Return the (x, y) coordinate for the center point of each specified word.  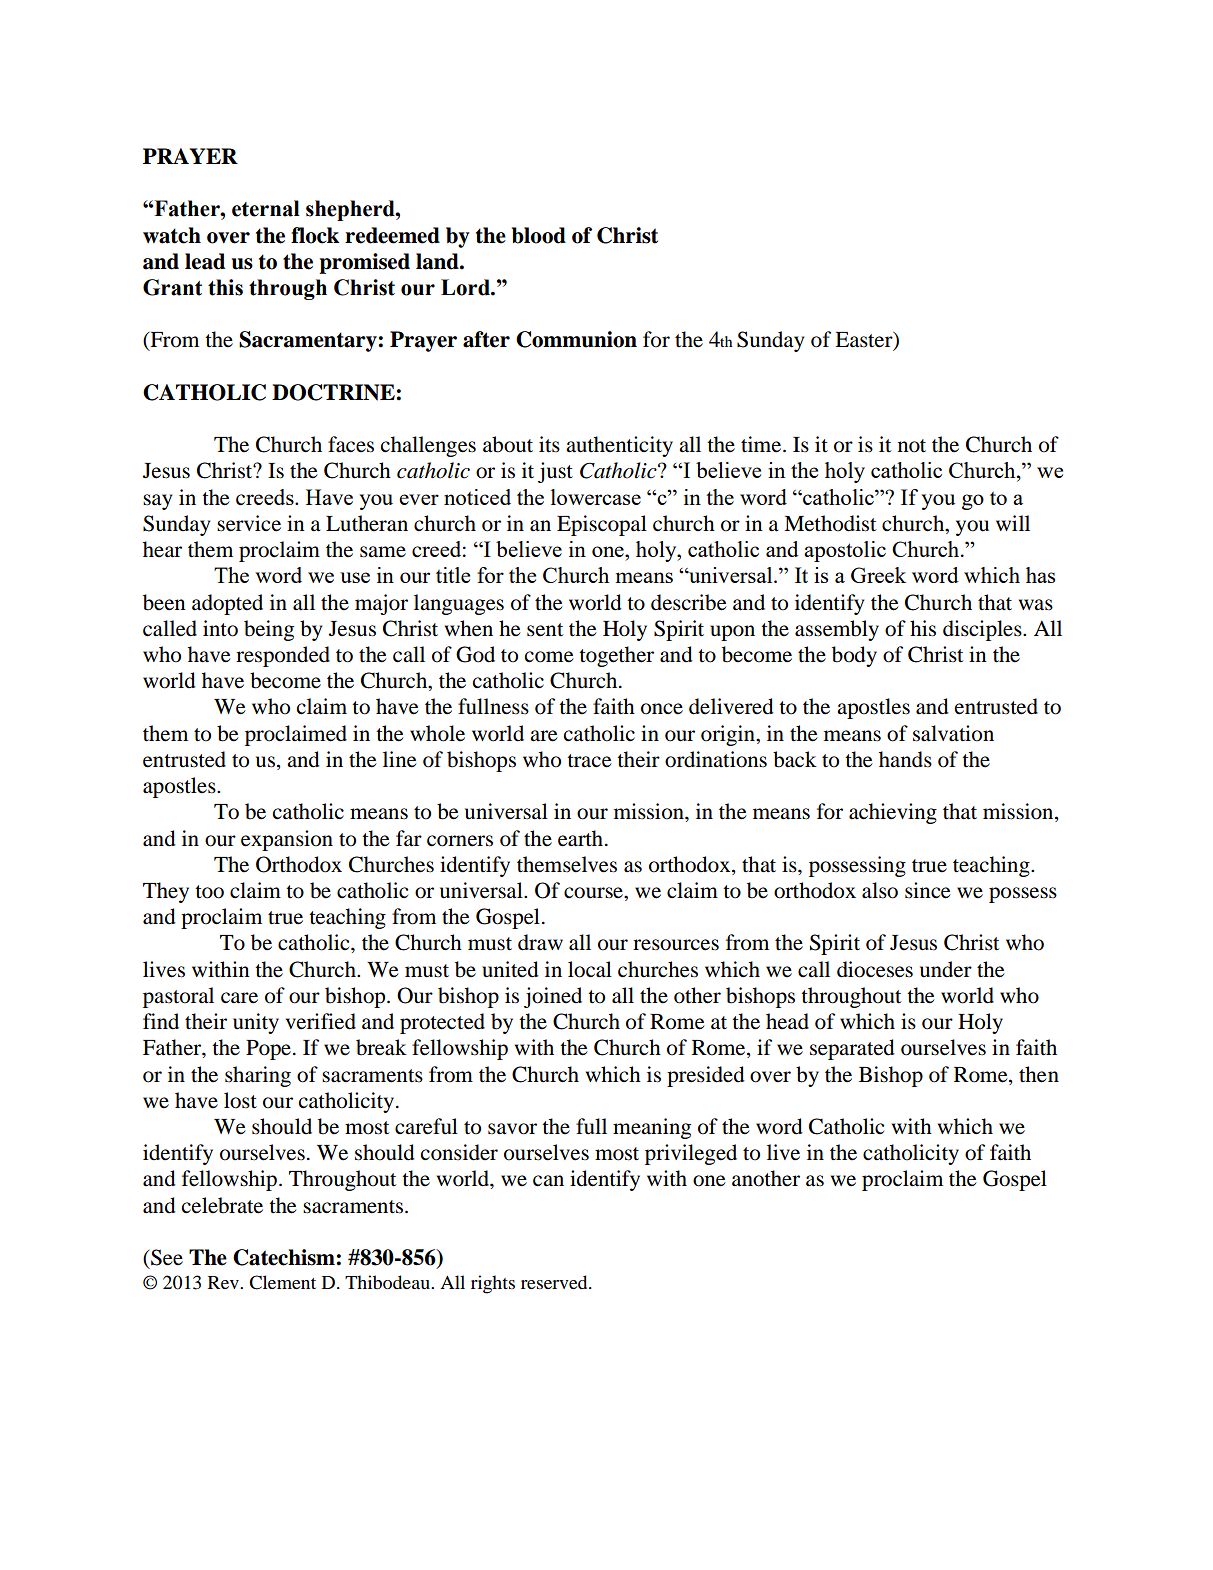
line (400, 759)
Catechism (285, 1257)
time (762, 444)
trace (589, 761)
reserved (555, 1282)
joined (553, 997)
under (946, 969)
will (1013, 523)
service (249, 523)
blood (539, 235)
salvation (953, 733)
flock (315, 235)
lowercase (596, 497)
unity (256, 1023)
